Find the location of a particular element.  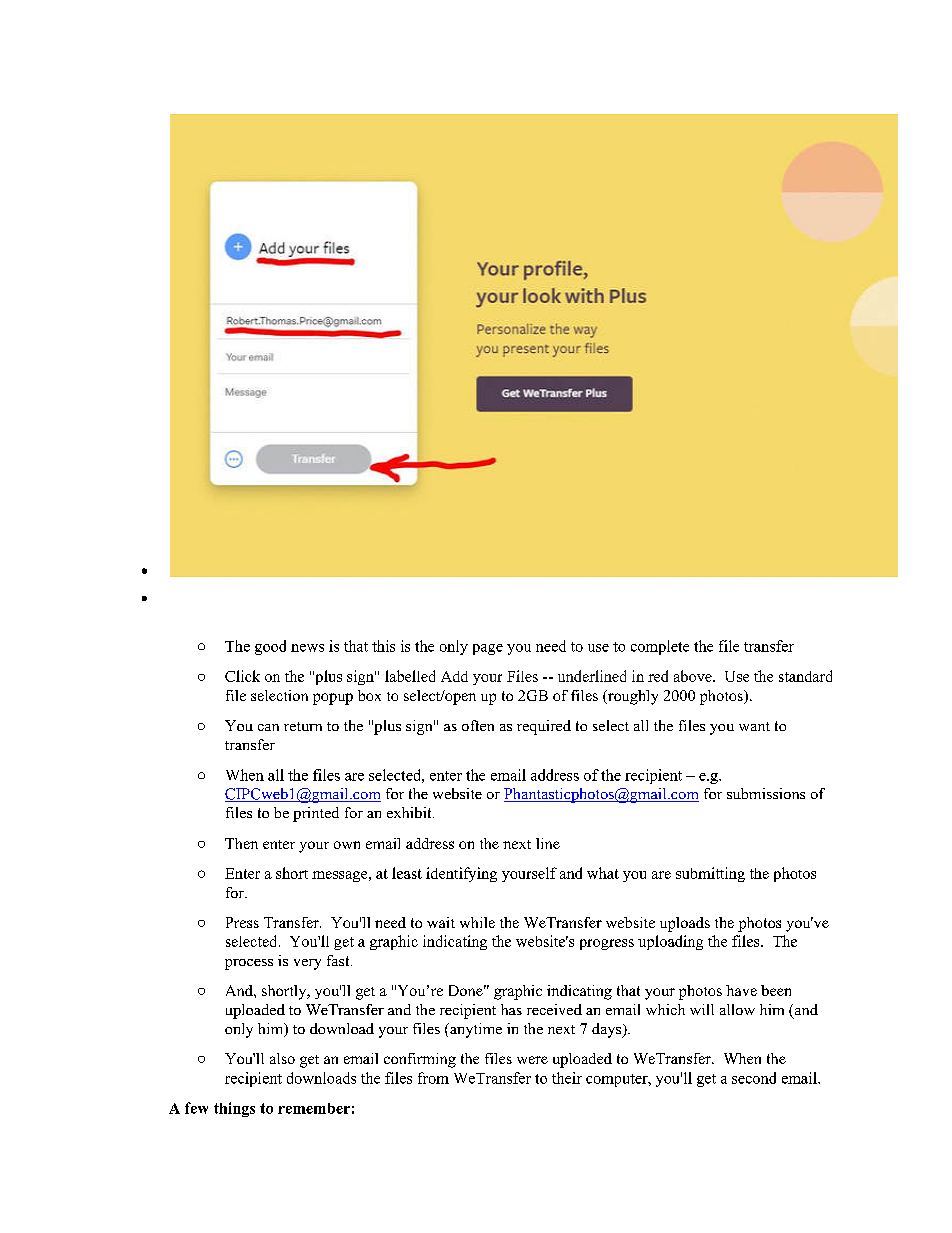

submissions is located at coordinates (766, 793).
